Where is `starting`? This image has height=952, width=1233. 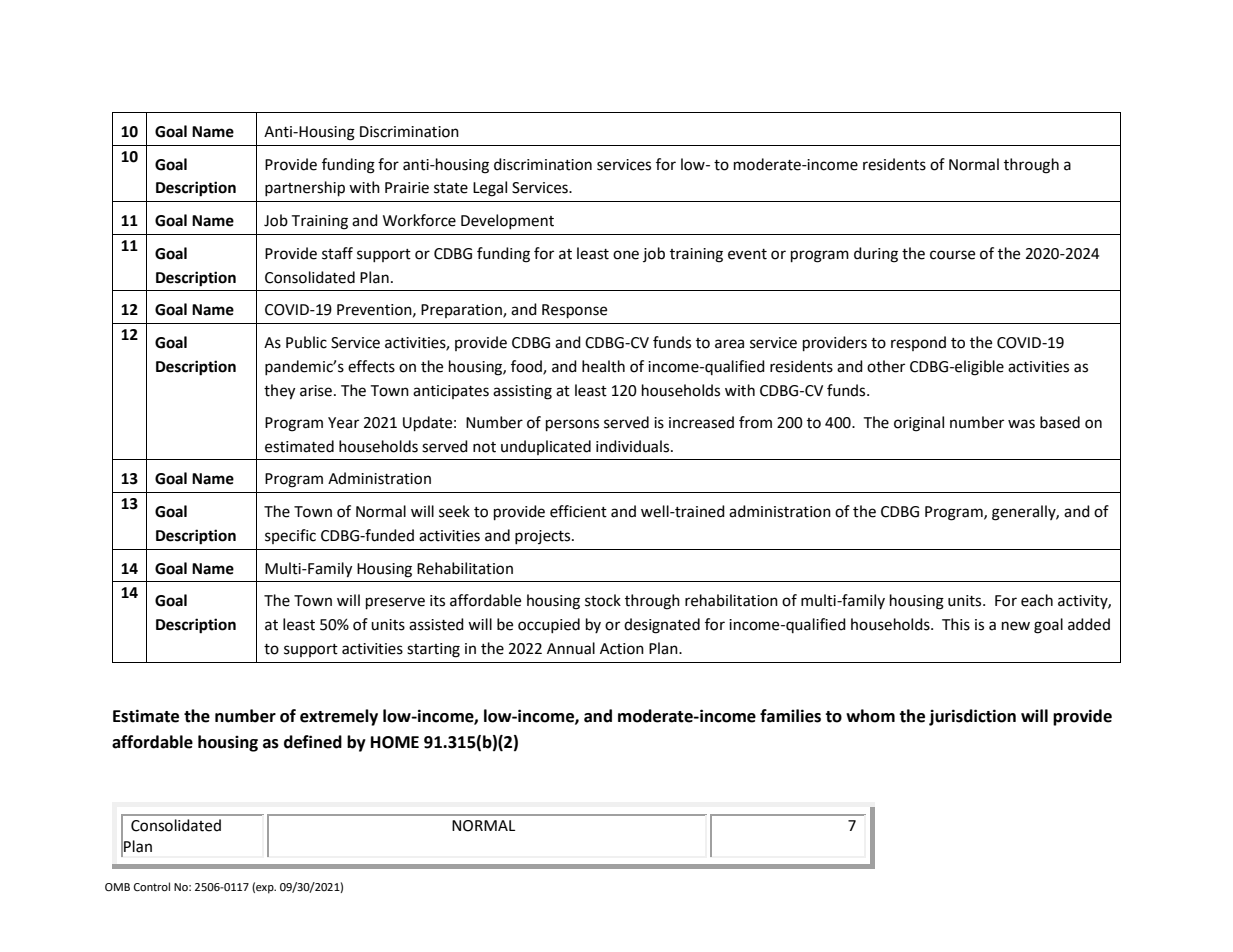 starting is located at coordinates (433, 650).
